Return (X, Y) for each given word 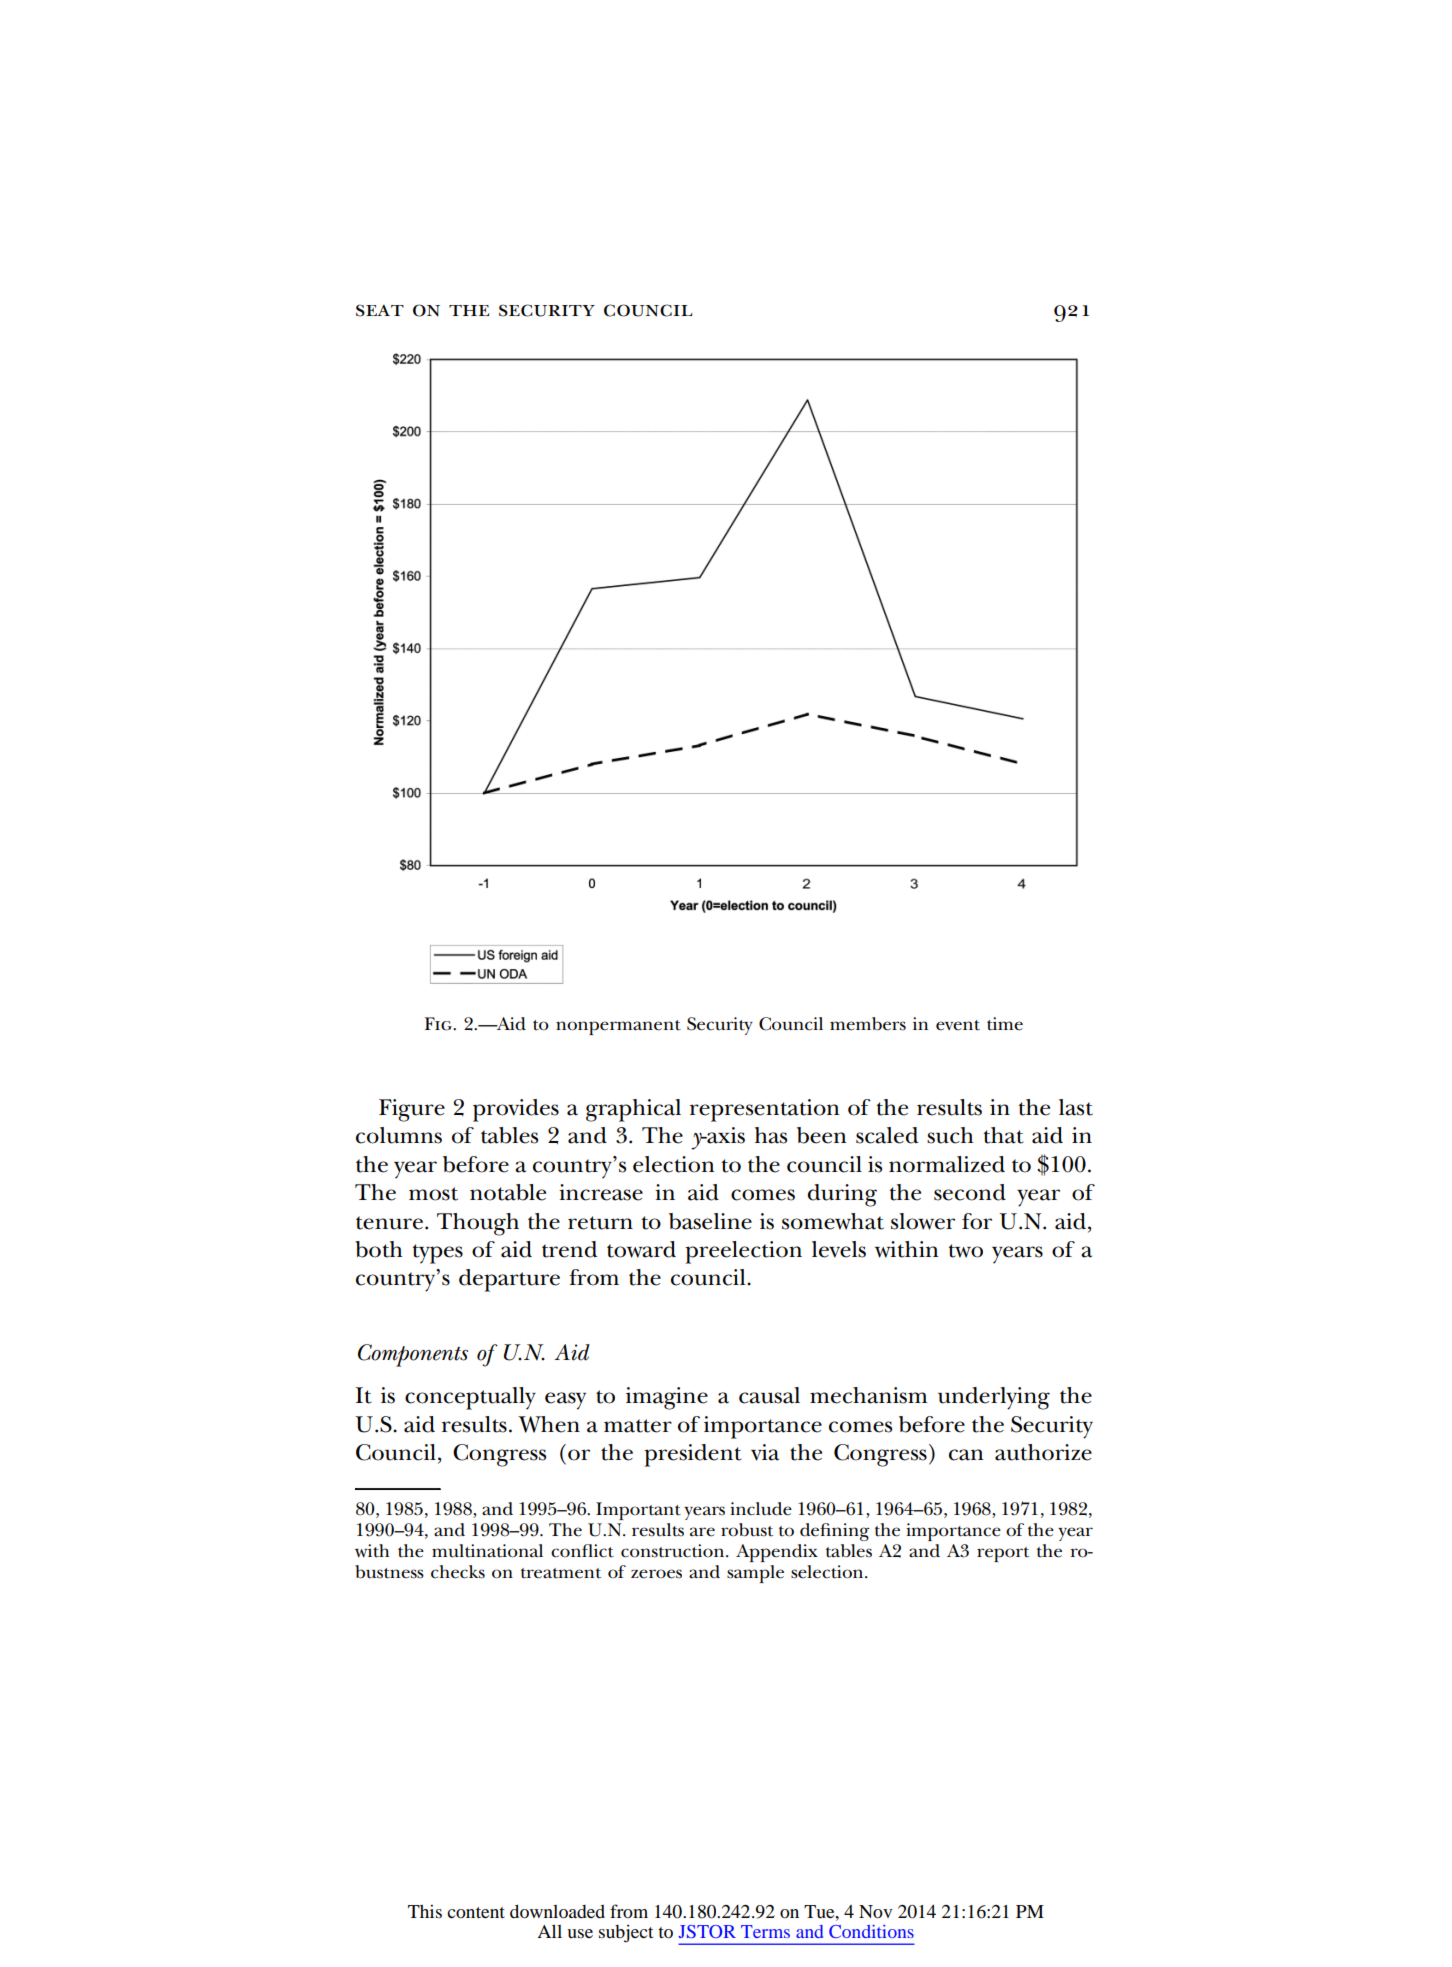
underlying (994, 1398)
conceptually (470, 1398)
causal (769, 1395)
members (868, 1024)
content (476, 1912)
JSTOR (707, 1931)
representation (764, 1110)
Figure (412, 1110)
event (958, 1025)
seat (380, 310)
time (1005, 1024)
